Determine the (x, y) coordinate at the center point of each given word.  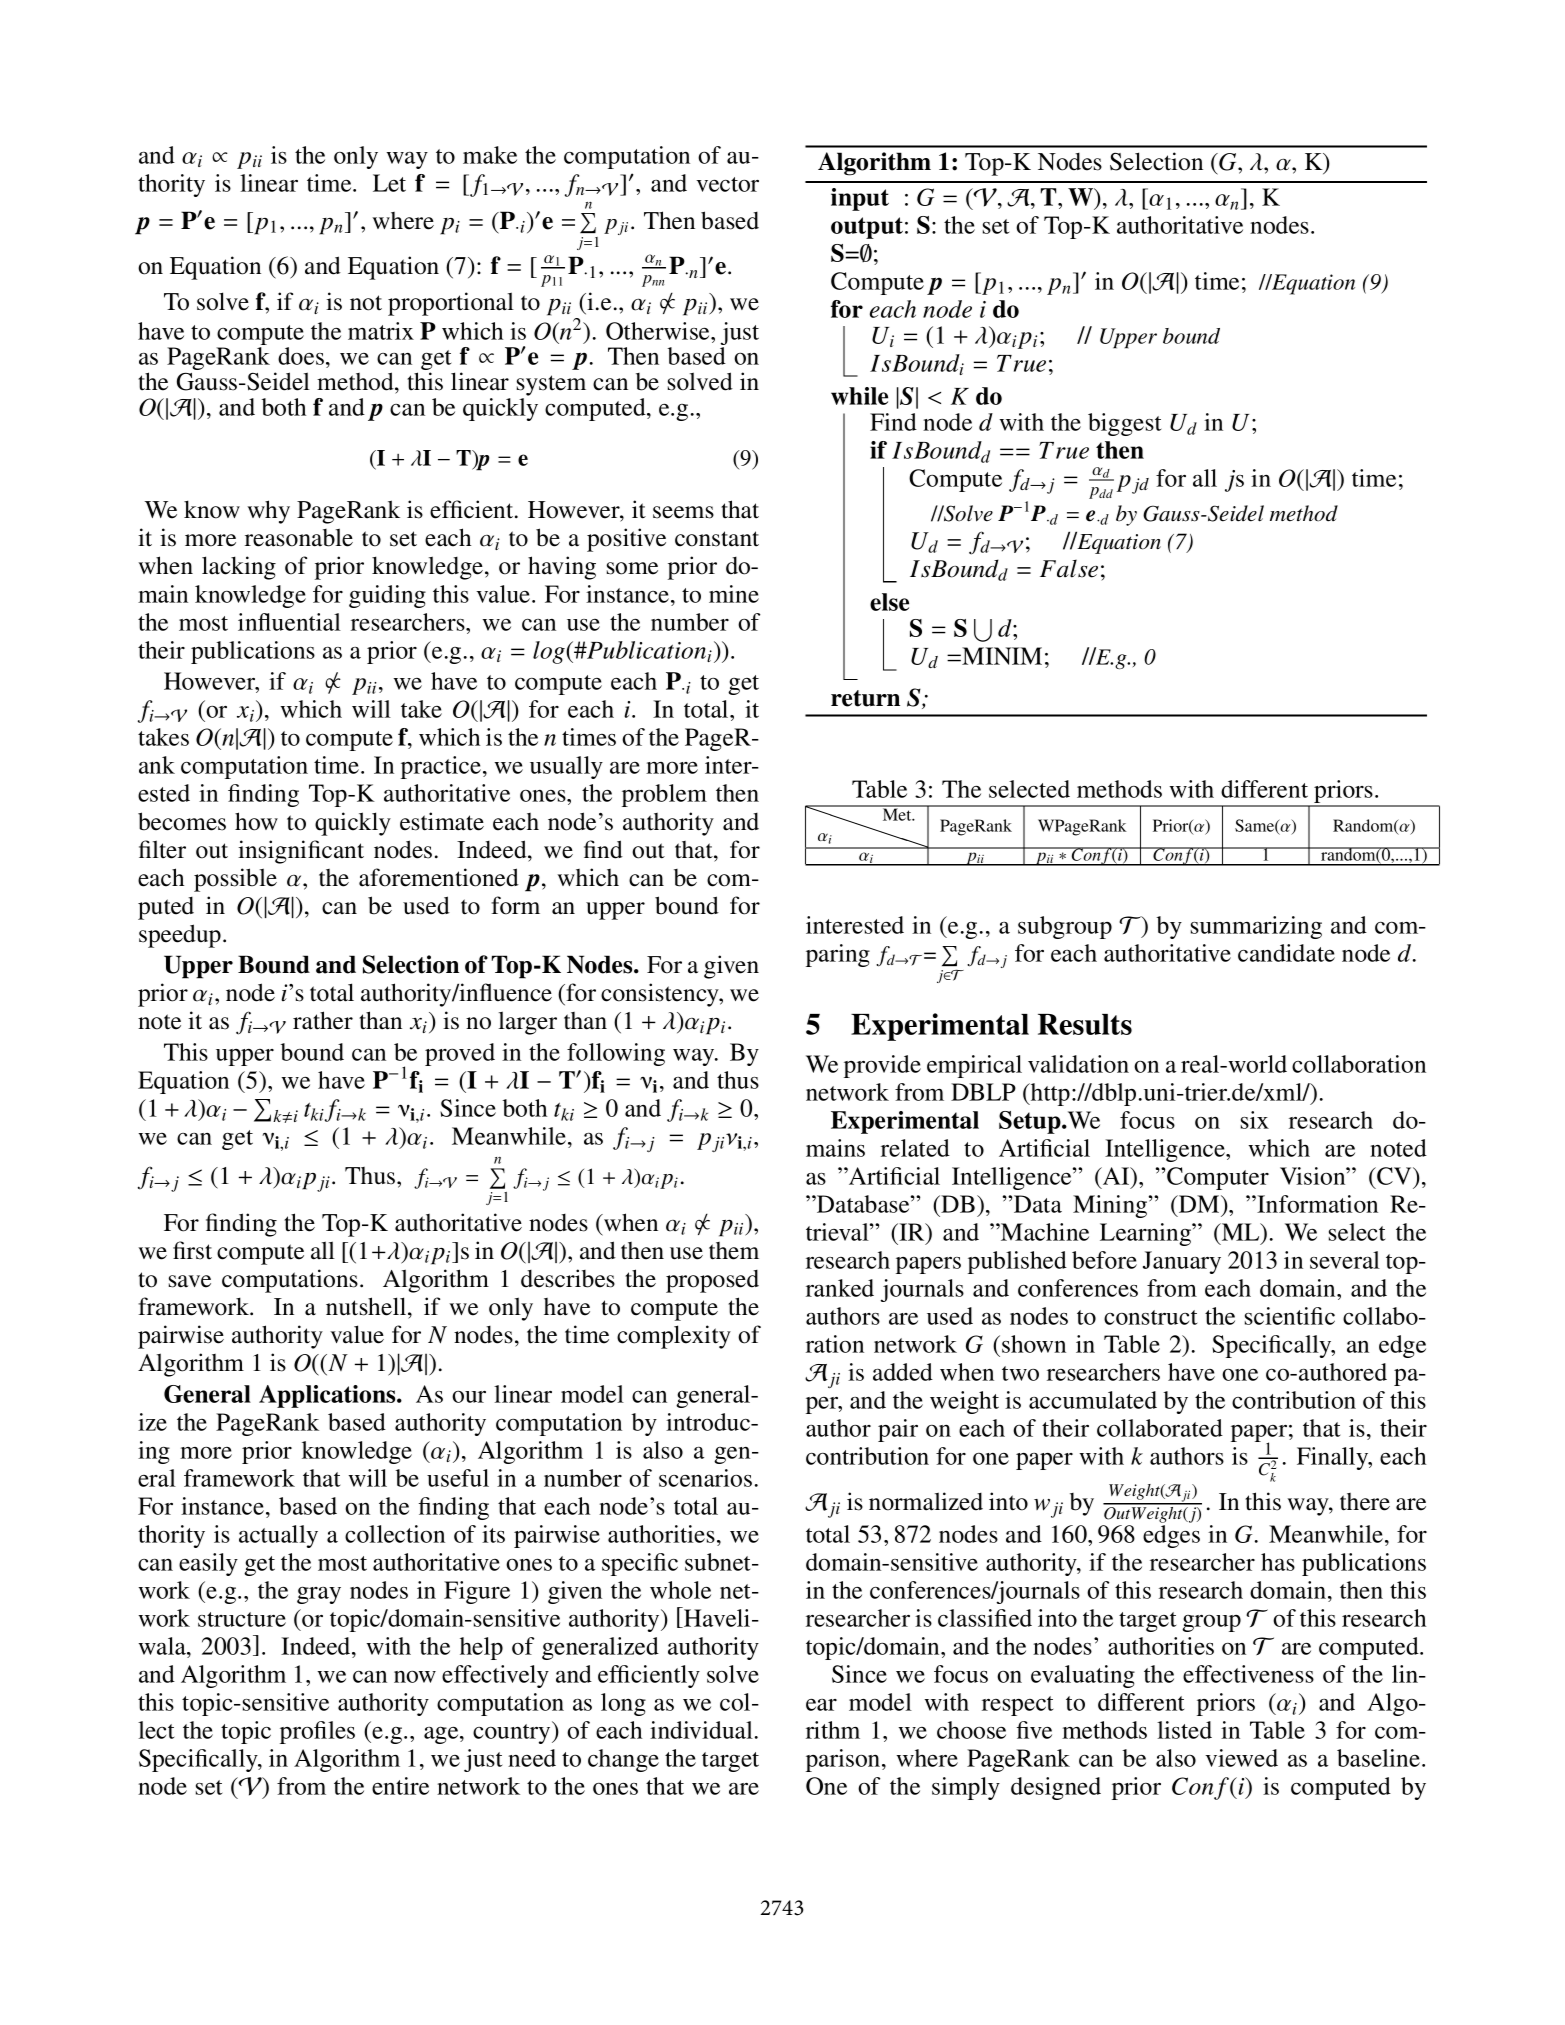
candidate (1286, 953)
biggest (1124, 424)
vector (727, 184)
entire (400, 1786)
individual (701, 1730)
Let (389, 183)
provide (882, 1066)
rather (323, 1020)
